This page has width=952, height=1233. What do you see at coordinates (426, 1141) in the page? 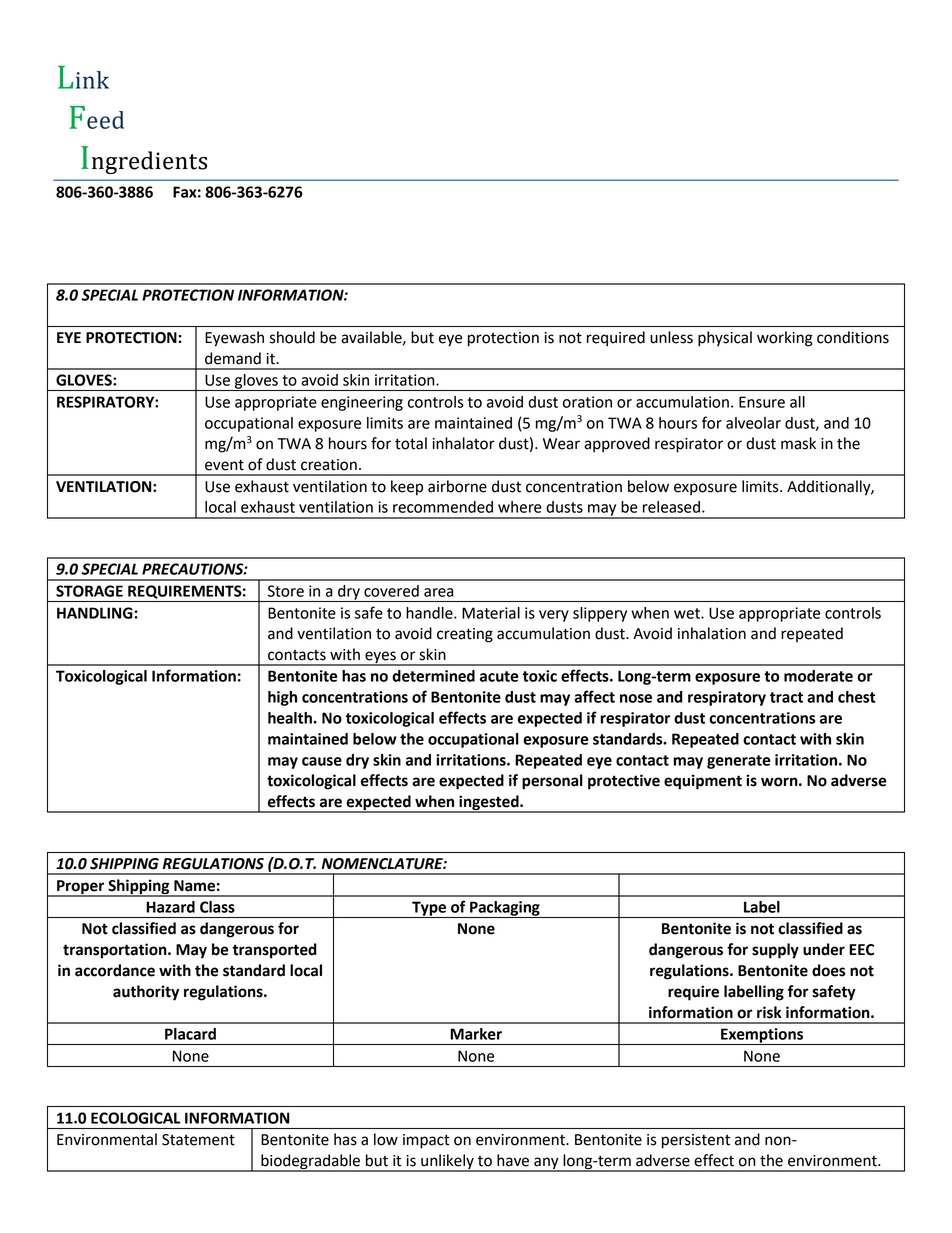
I see `impact` at bounding box center [426, 1141].
